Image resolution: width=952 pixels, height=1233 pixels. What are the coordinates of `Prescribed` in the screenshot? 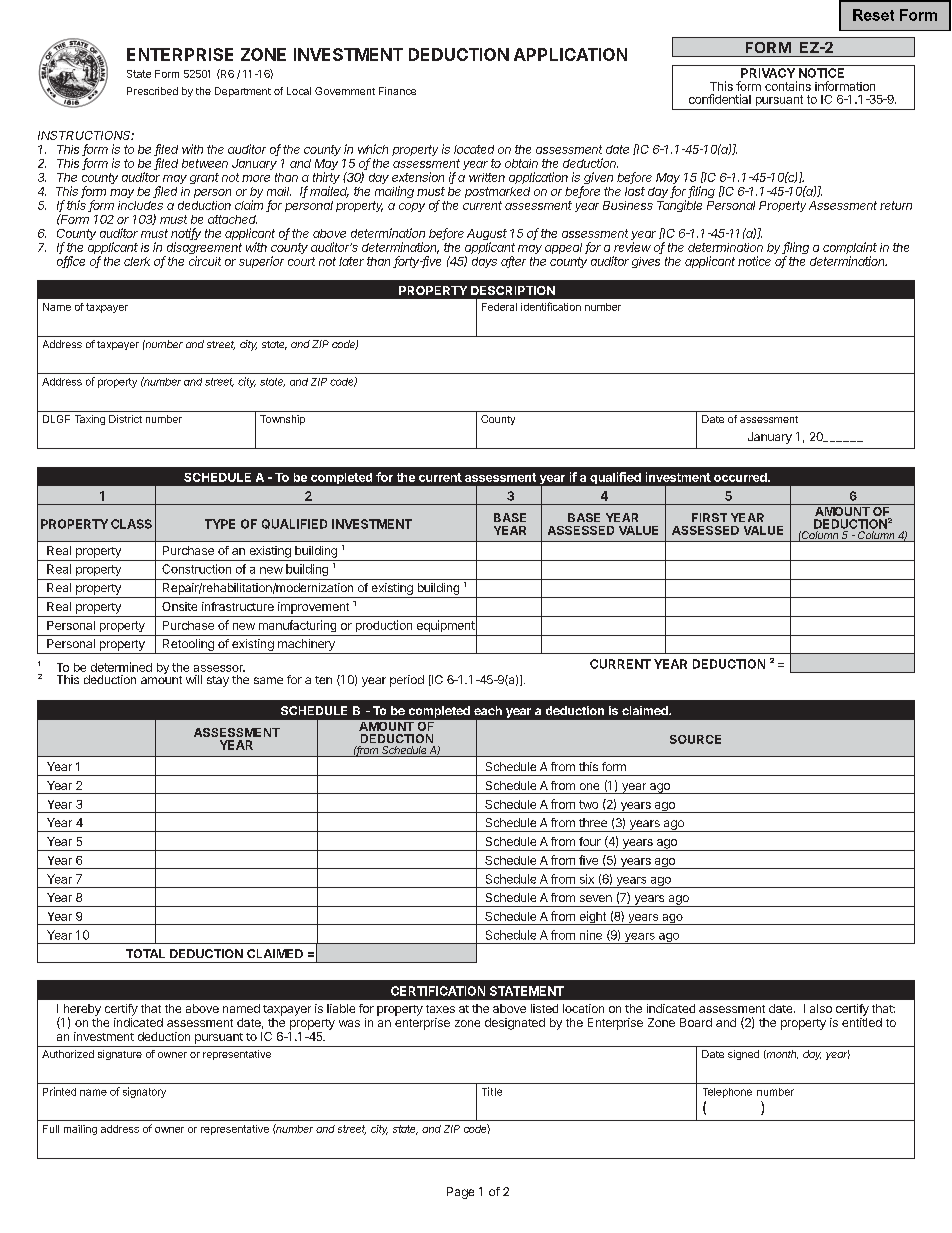 It's located at (152, 91).
